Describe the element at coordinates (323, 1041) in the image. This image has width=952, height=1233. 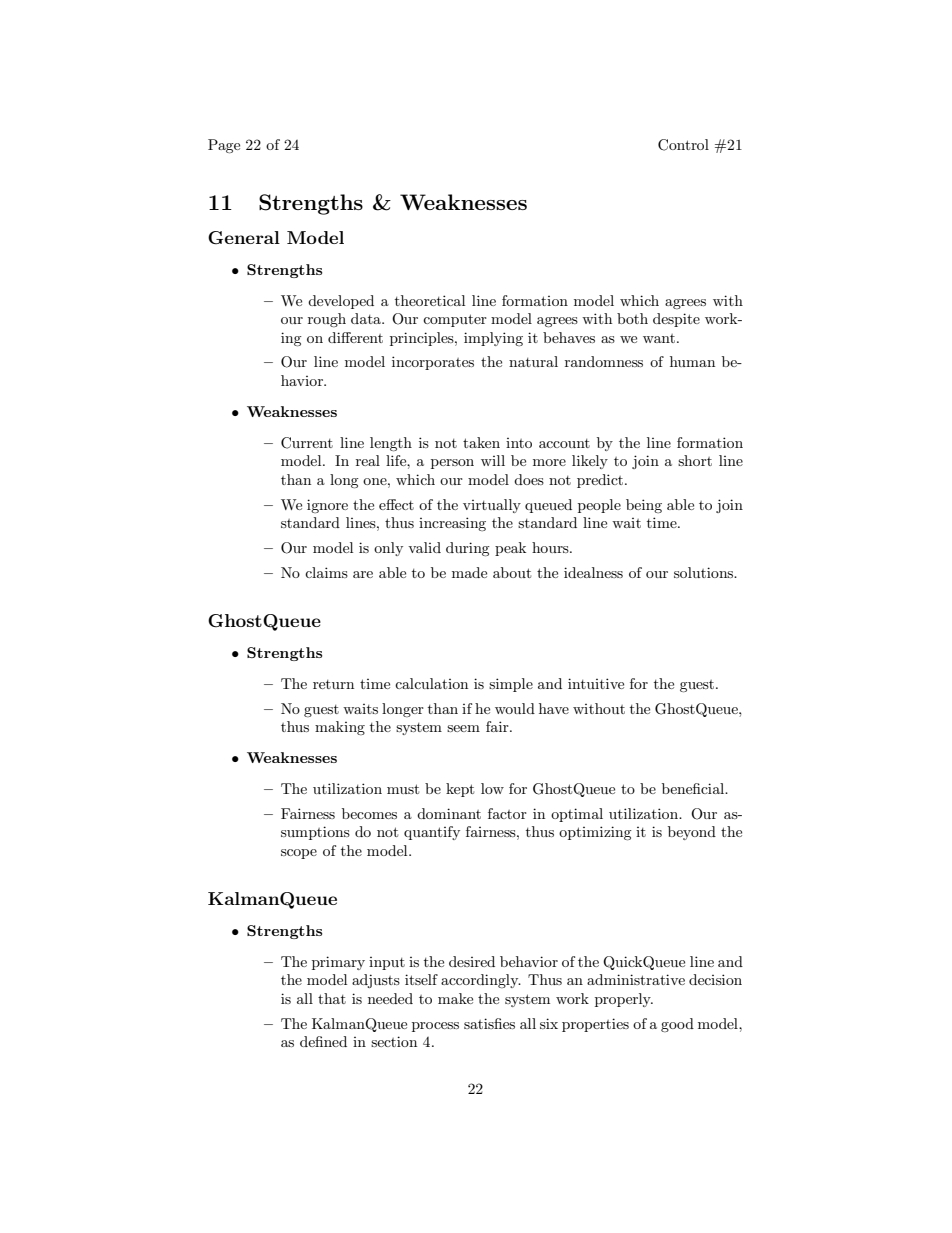
I see `defined` at that location.
